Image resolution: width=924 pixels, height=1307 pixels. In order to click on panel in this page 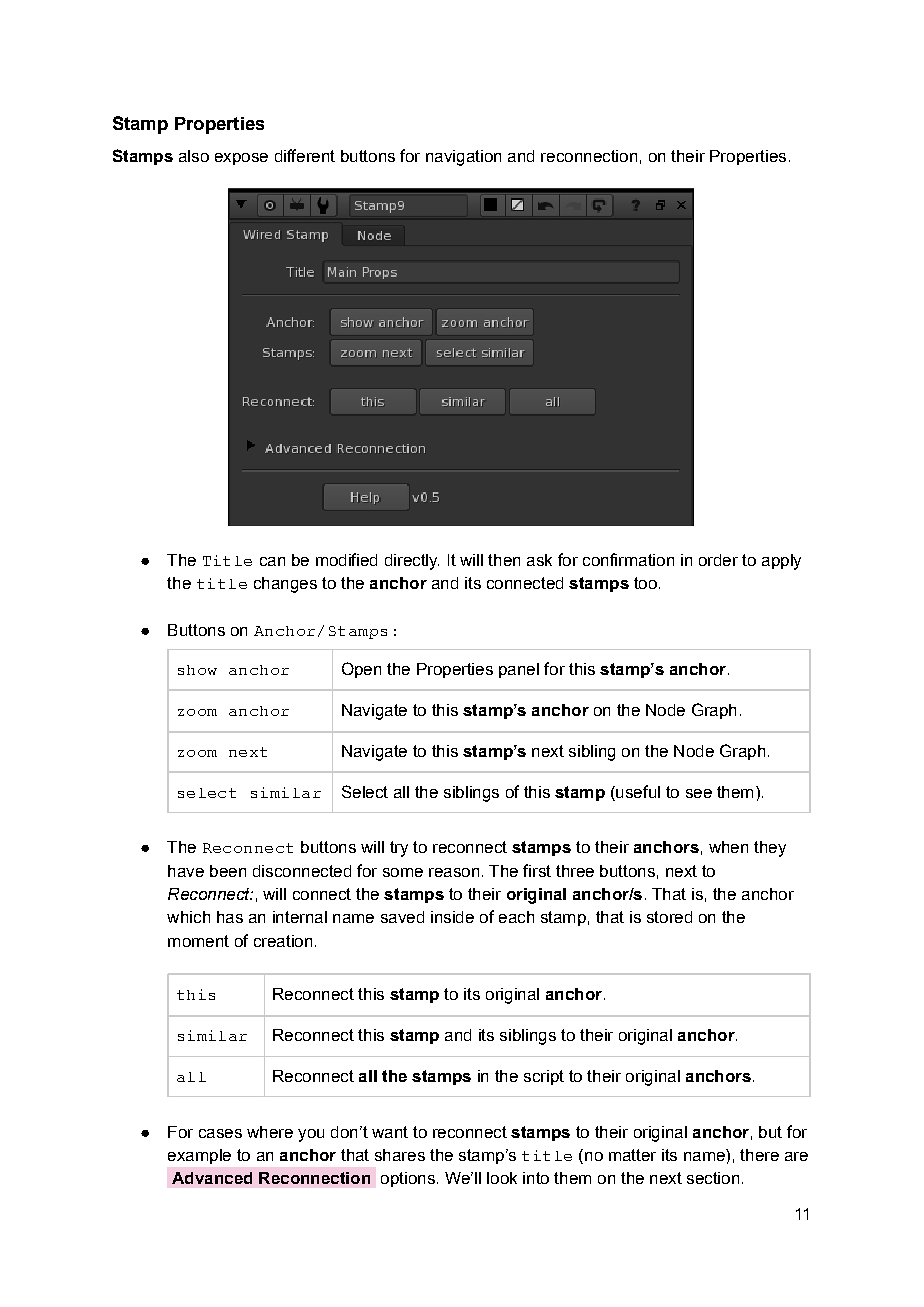, I will do `click(519, 670)`.
